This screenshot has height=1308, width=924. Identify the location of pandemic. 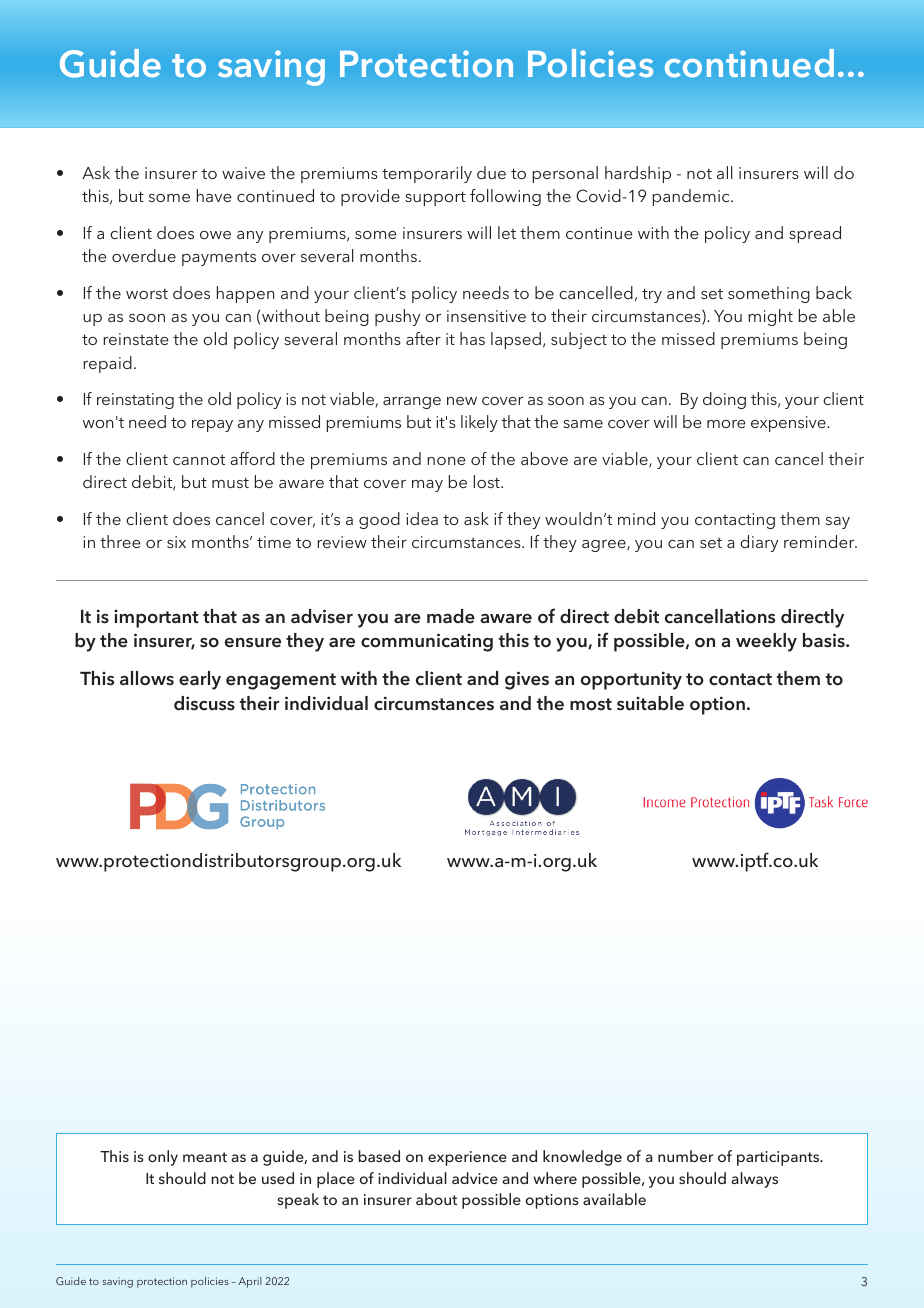
(692, 197).
